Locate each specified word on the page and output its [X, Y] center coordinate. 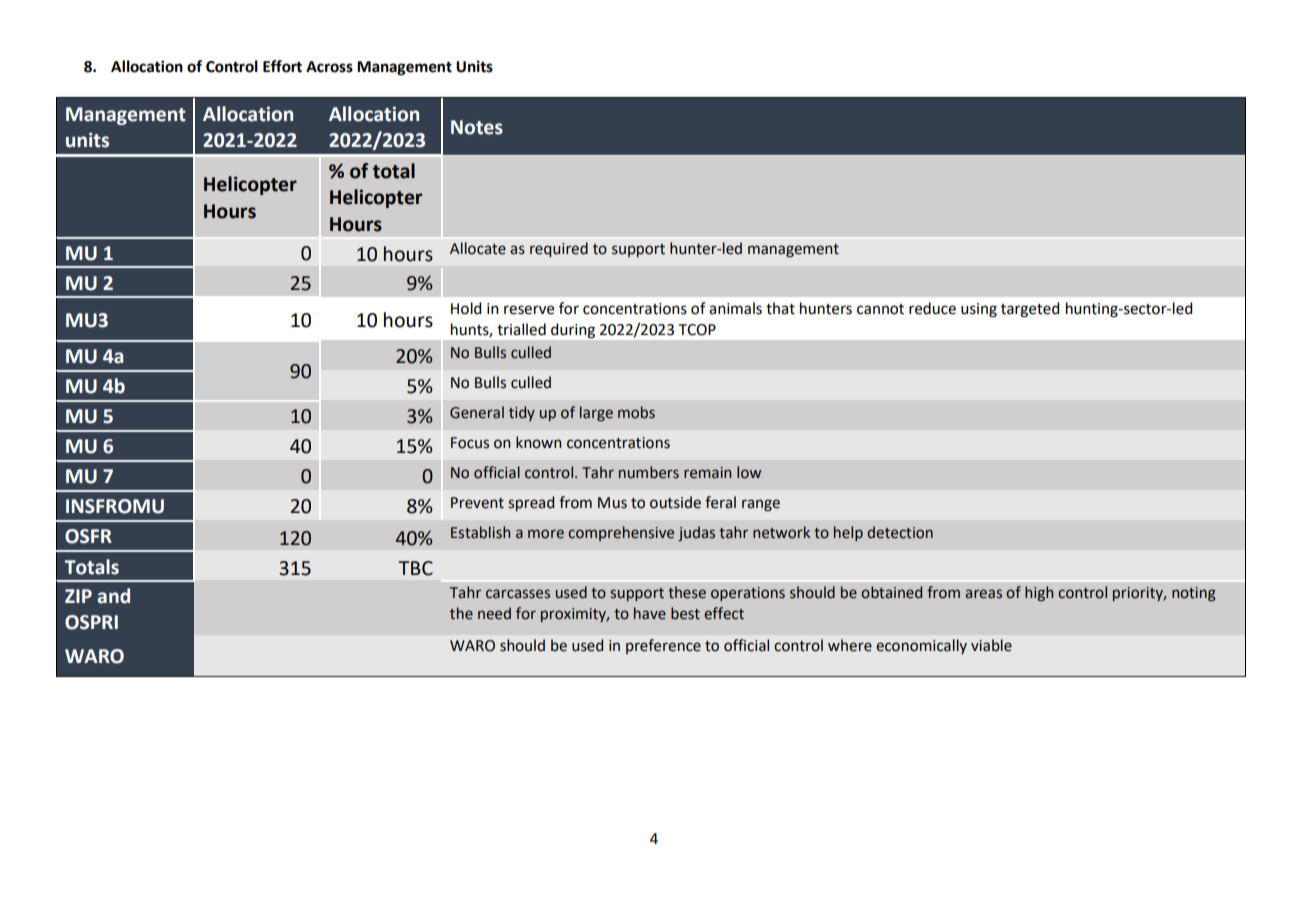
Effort [282, 66]
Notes [477, 127]
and [113, 596]
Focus [470, 443]
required [559, 249]
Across [329, 67]
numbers [649, 472]
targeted [1030, 310]
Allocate [478, 248]
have [650, 613]
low [749, 472]
